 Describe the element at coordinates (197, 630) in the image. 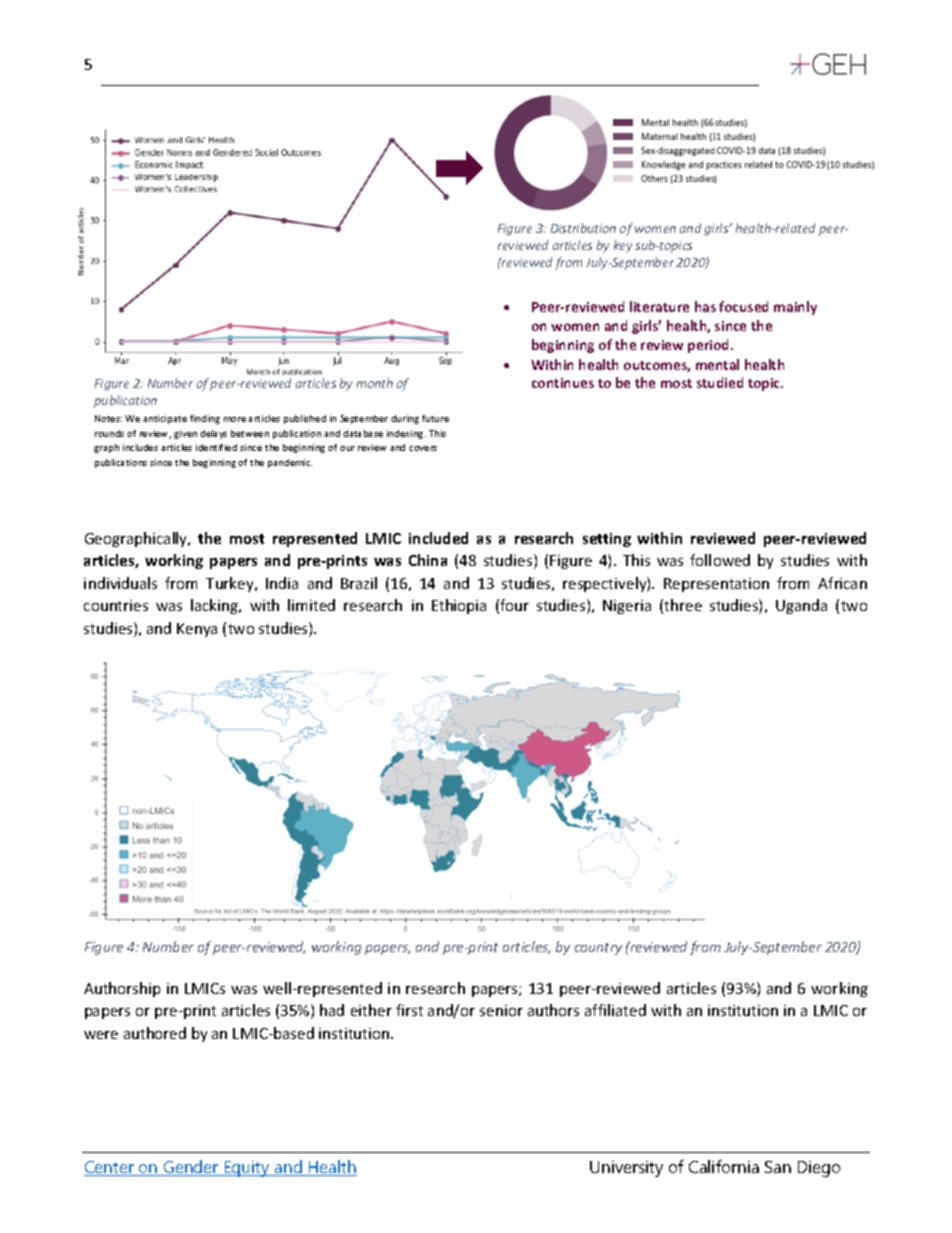

I see `Kenya` at that location.
